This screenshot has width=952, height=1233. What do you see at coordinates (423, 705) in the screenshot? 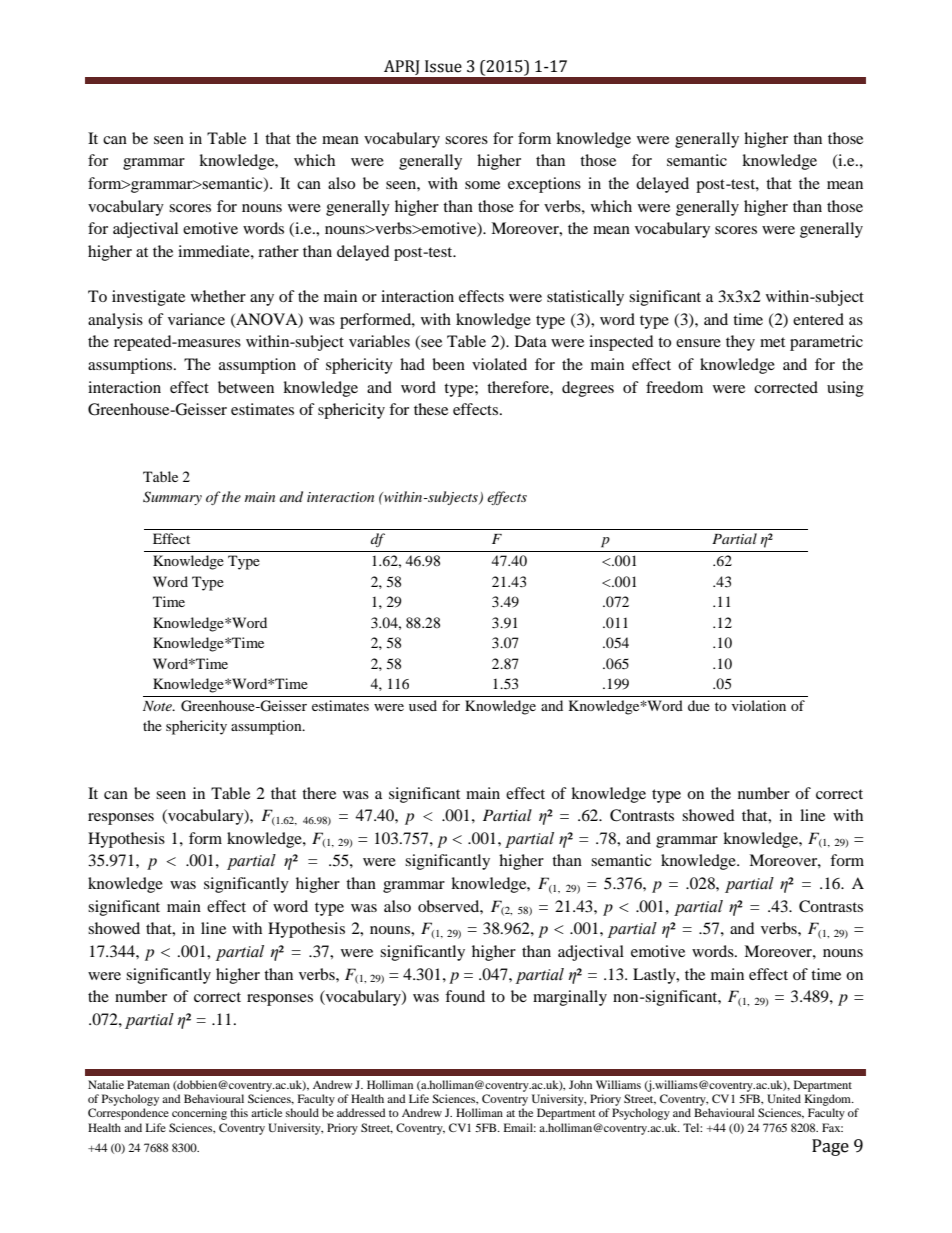
I see `used` at bounding box center [423, 705].
